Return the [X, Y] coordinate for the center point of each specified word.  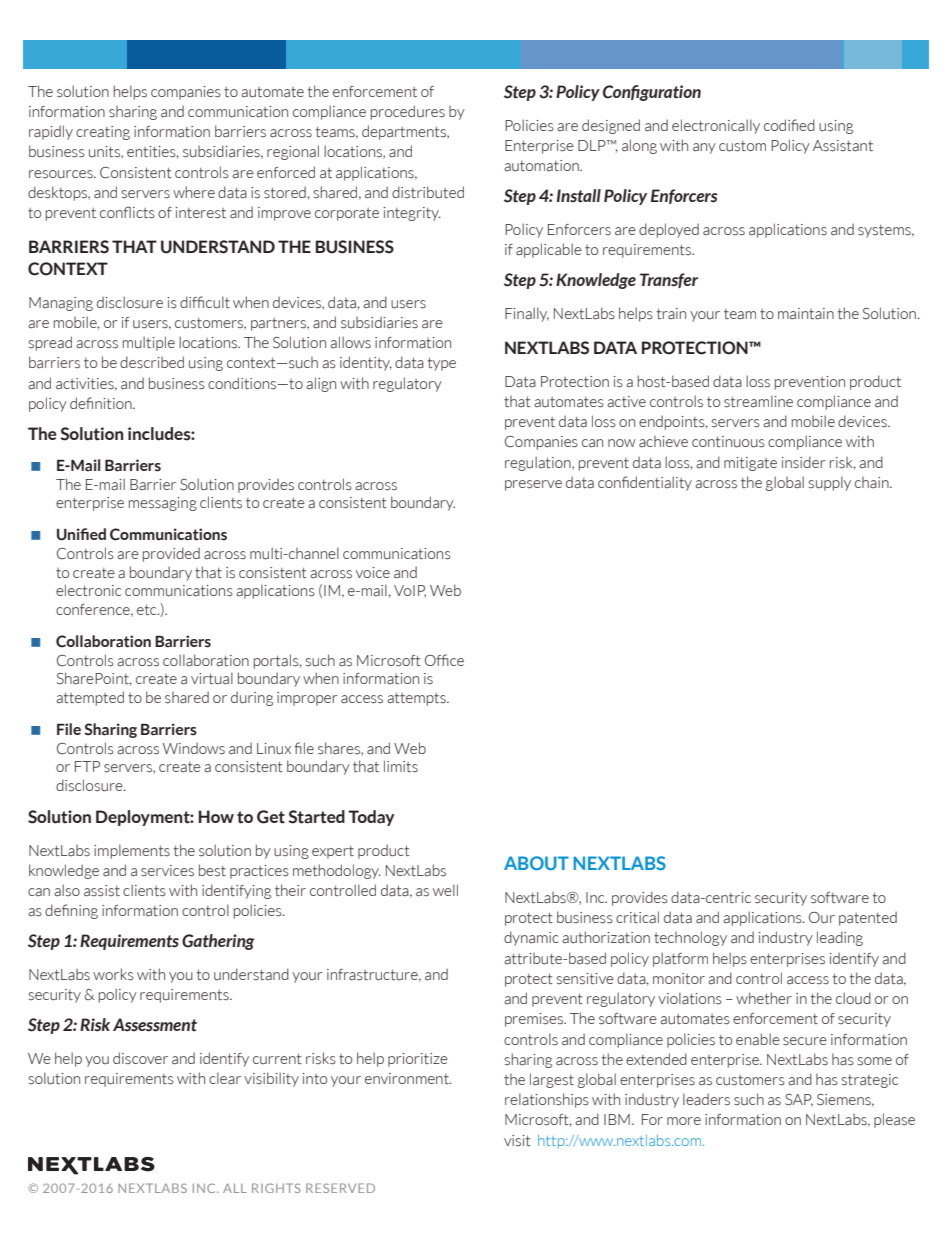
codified [789, 125]
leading [840, 938]
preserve [533, 485]
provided [171, 554]
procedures [408, 112]
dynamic [531, 938]
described [152, 362]
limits [401, 766]
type [442, 364]
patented [868, 918]
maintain [806, 314]
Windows [194, 748]
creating [103, 133]
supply [830, 483]
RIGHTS [276, 1188]
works [113, 974]
